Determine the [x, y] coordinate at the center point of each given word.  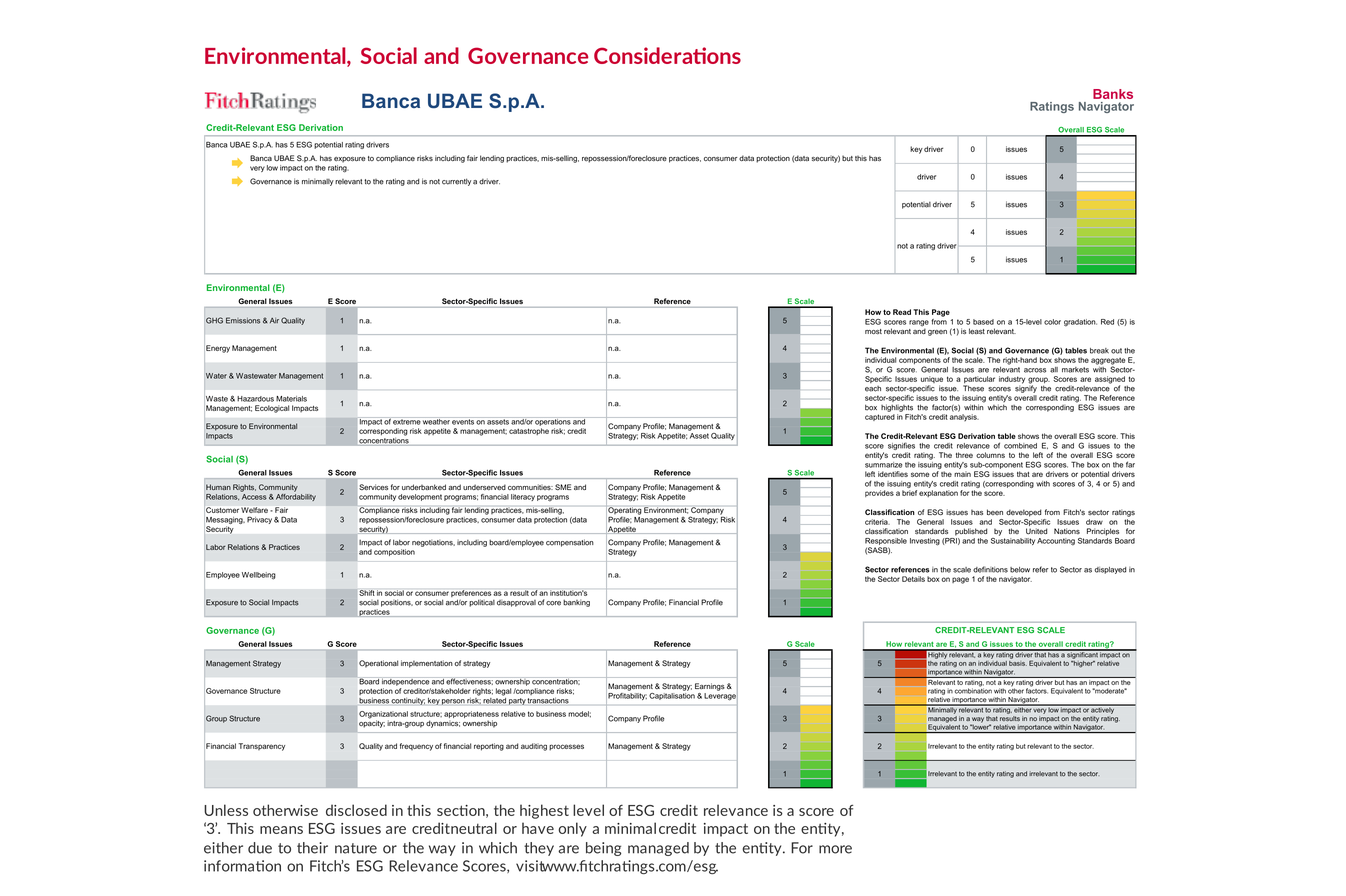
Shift [367, 593]
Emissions [243, 320]
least [977, 331]
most [873, 331]
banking [576, 603]
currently [456, 182]
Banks [1113, 94]
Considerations [667, 55]
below [1020, 570]
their [312, 848]
